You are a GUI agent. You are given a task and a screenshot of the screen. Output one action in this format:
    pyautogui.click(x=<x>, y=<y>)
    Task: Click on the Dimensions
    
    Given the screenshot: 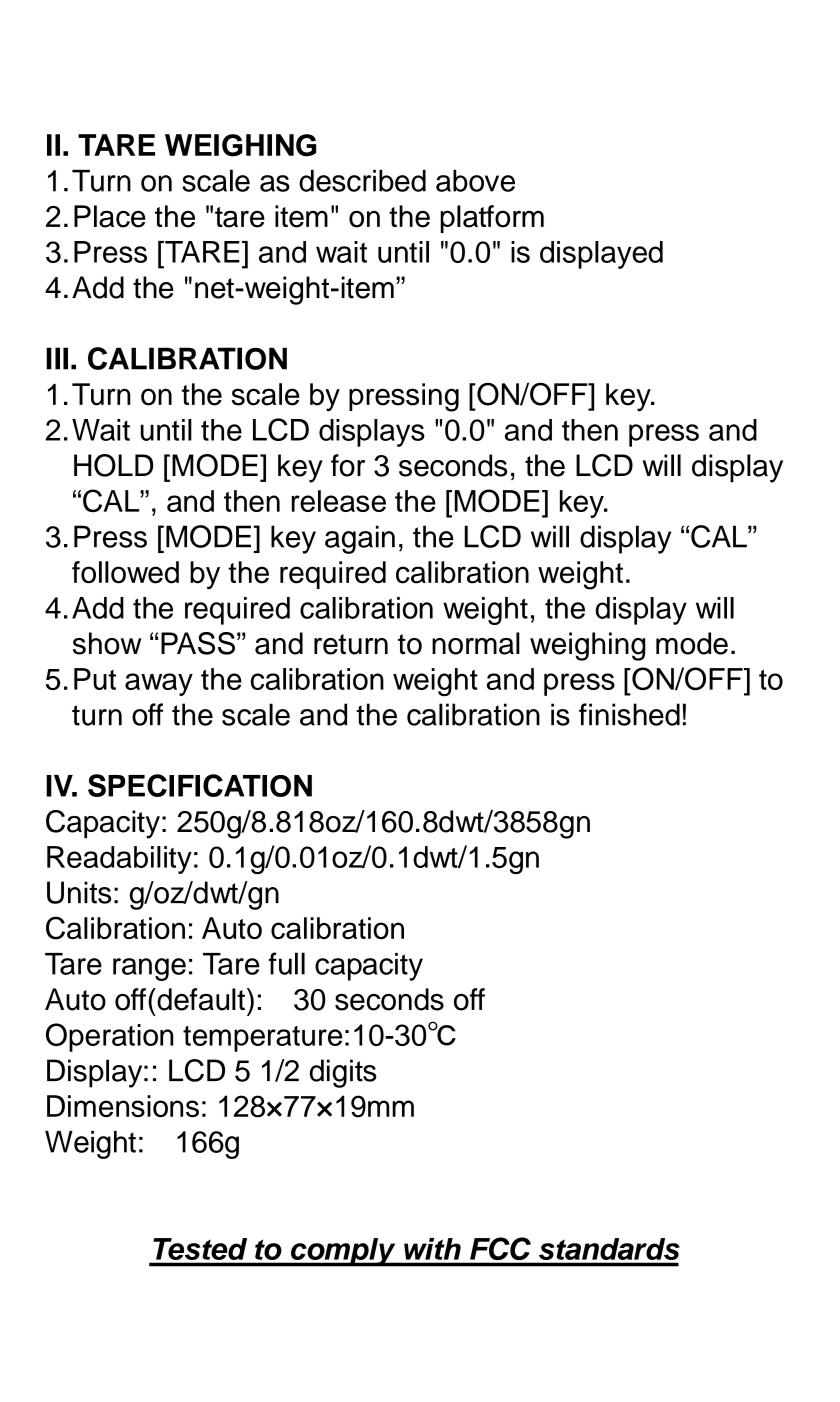 What is the action you would take?
    pyautogui.click(x=123, y=1106)
